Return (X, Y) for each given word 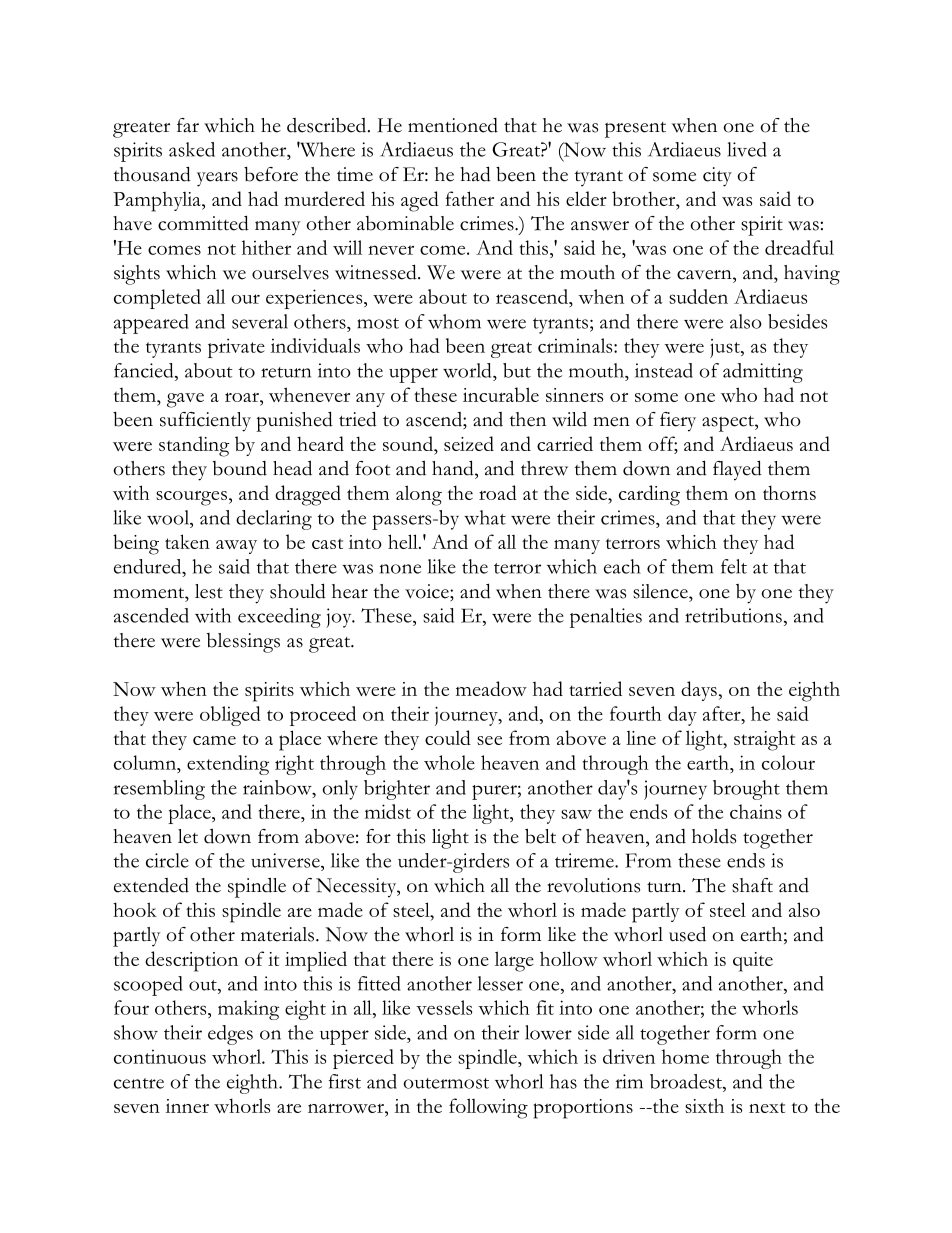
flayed (737, 470)
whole (449, 762)
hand (454, 468)
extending (228, 765)
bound (240, 468)
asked (192, 149)
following (488, 1108)
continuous (160, 1057)
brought (746, 790)
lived (746, 149)
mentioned (453, 125)
